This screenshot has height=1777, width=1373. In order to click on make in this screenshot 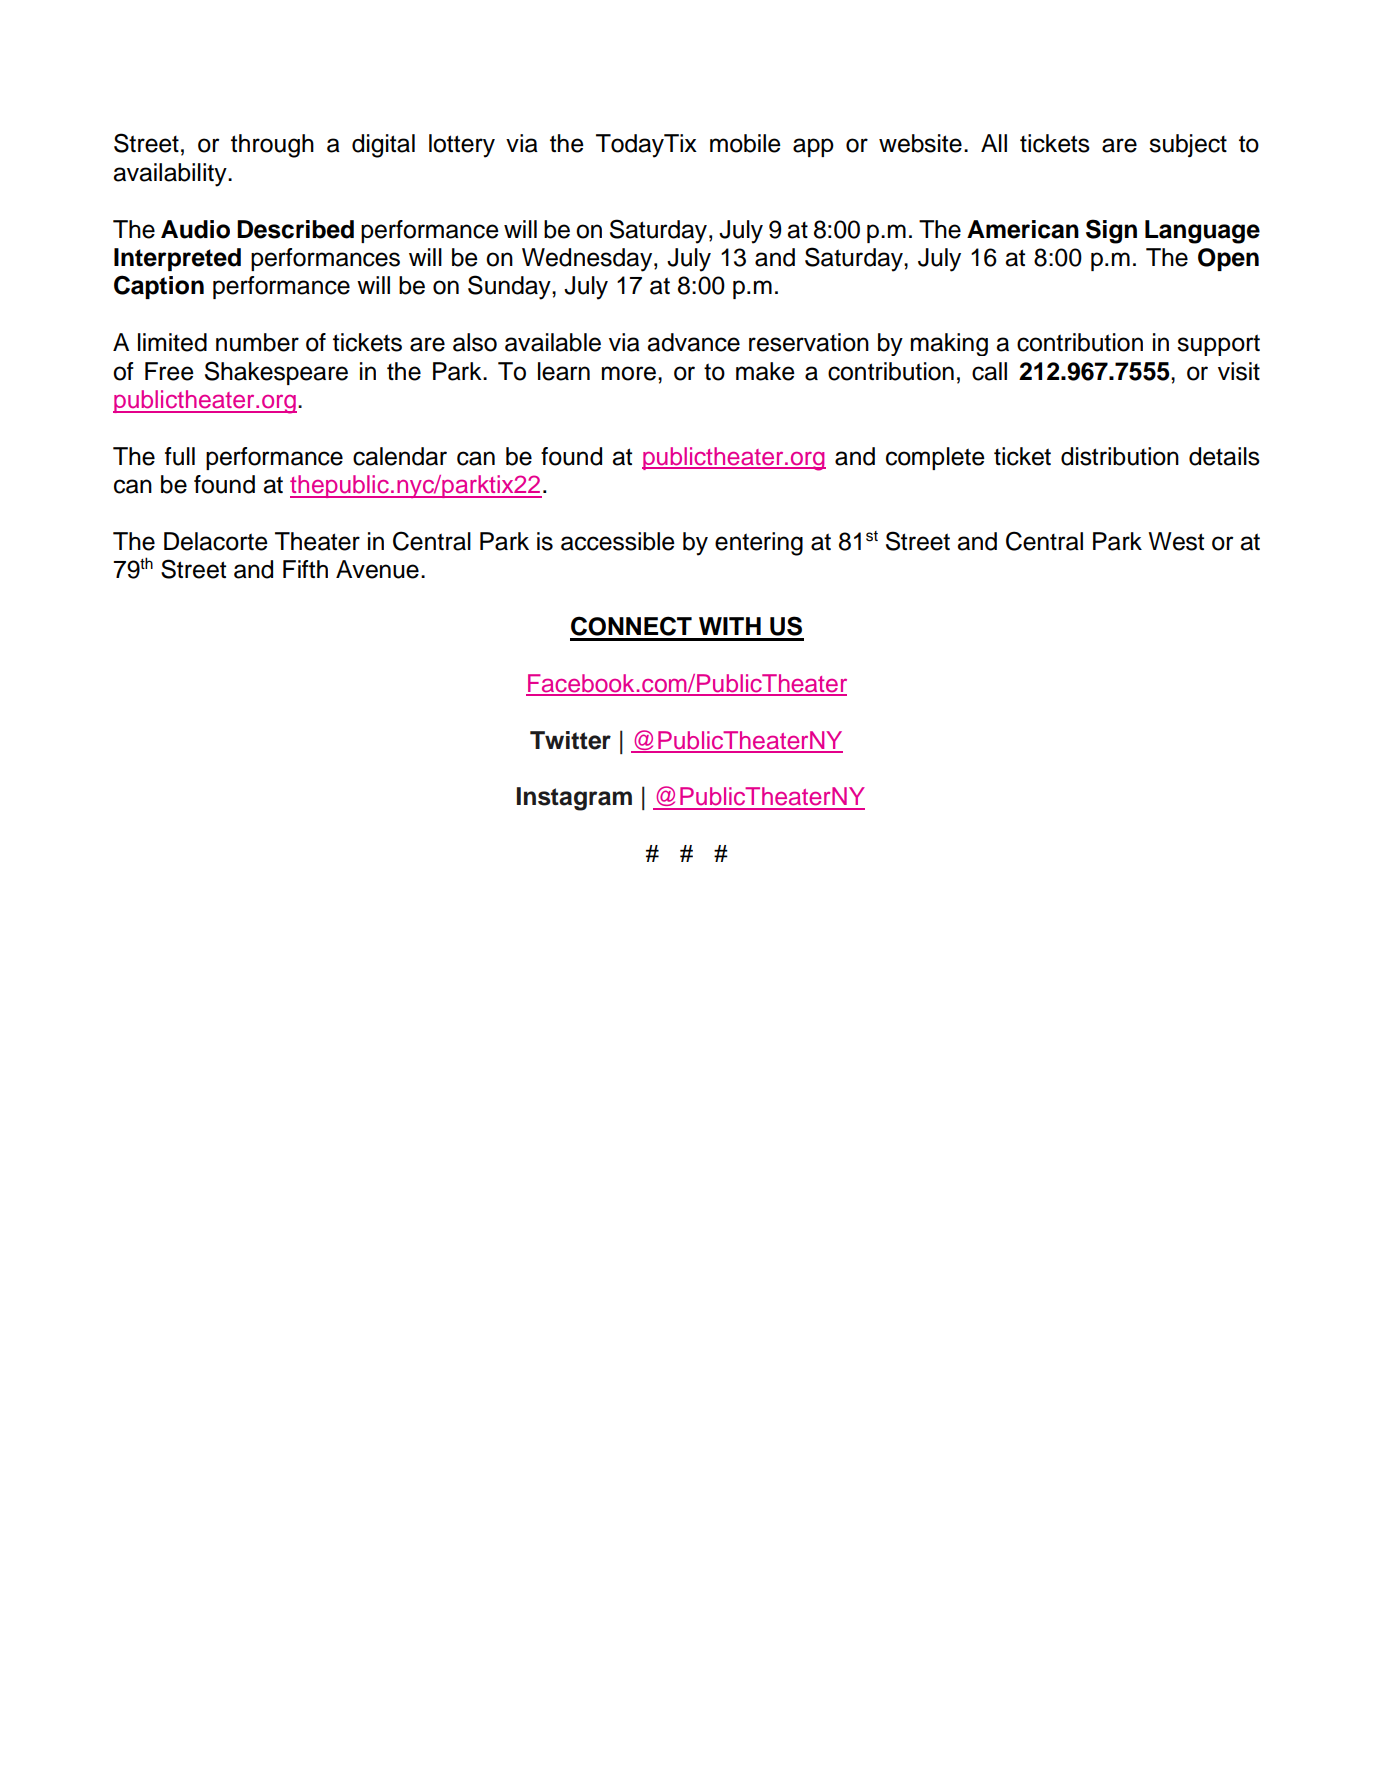, I will do `click(765, 371)`.
